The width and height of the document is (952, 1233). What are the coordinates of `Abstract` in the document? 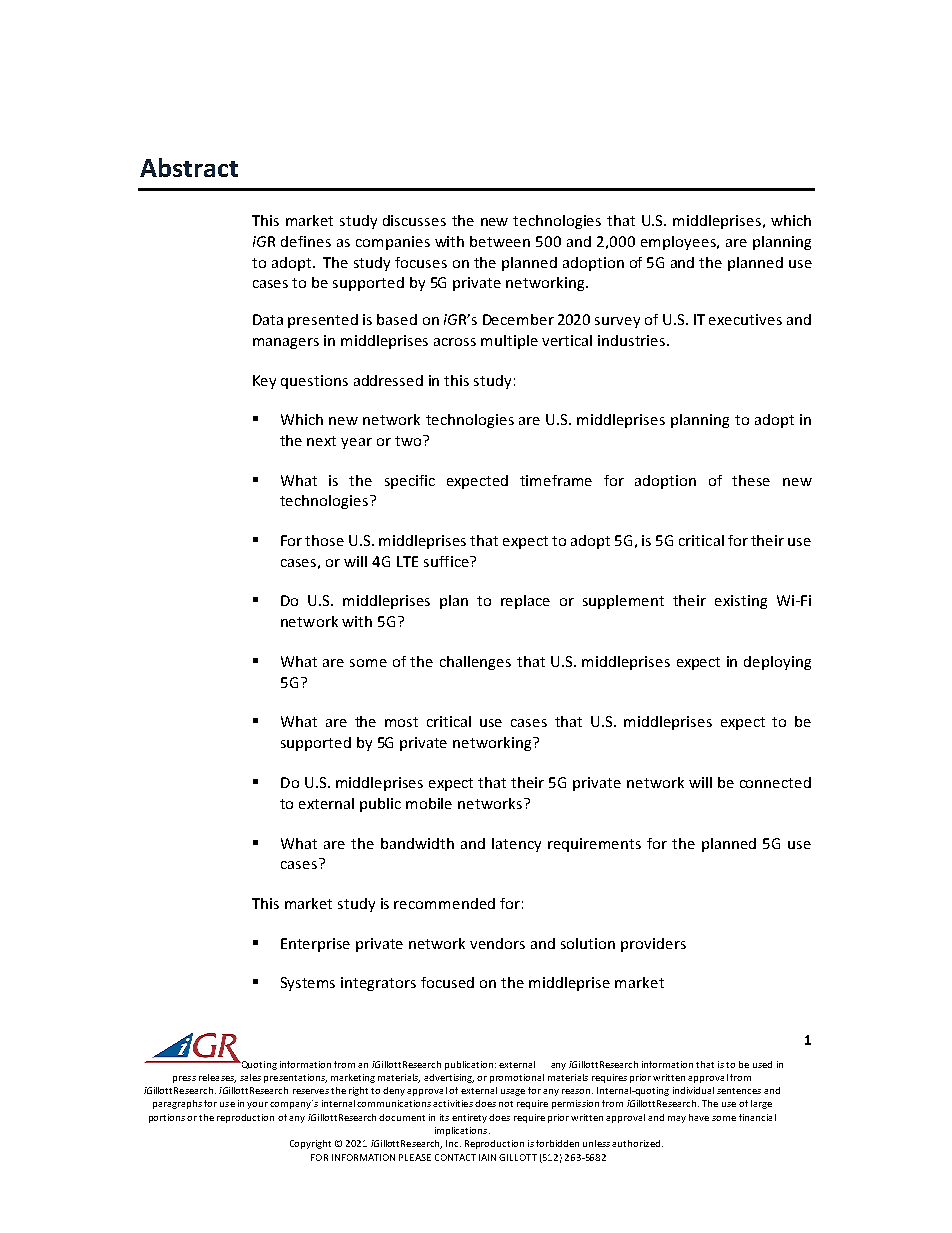 It's located at (189, 167).
